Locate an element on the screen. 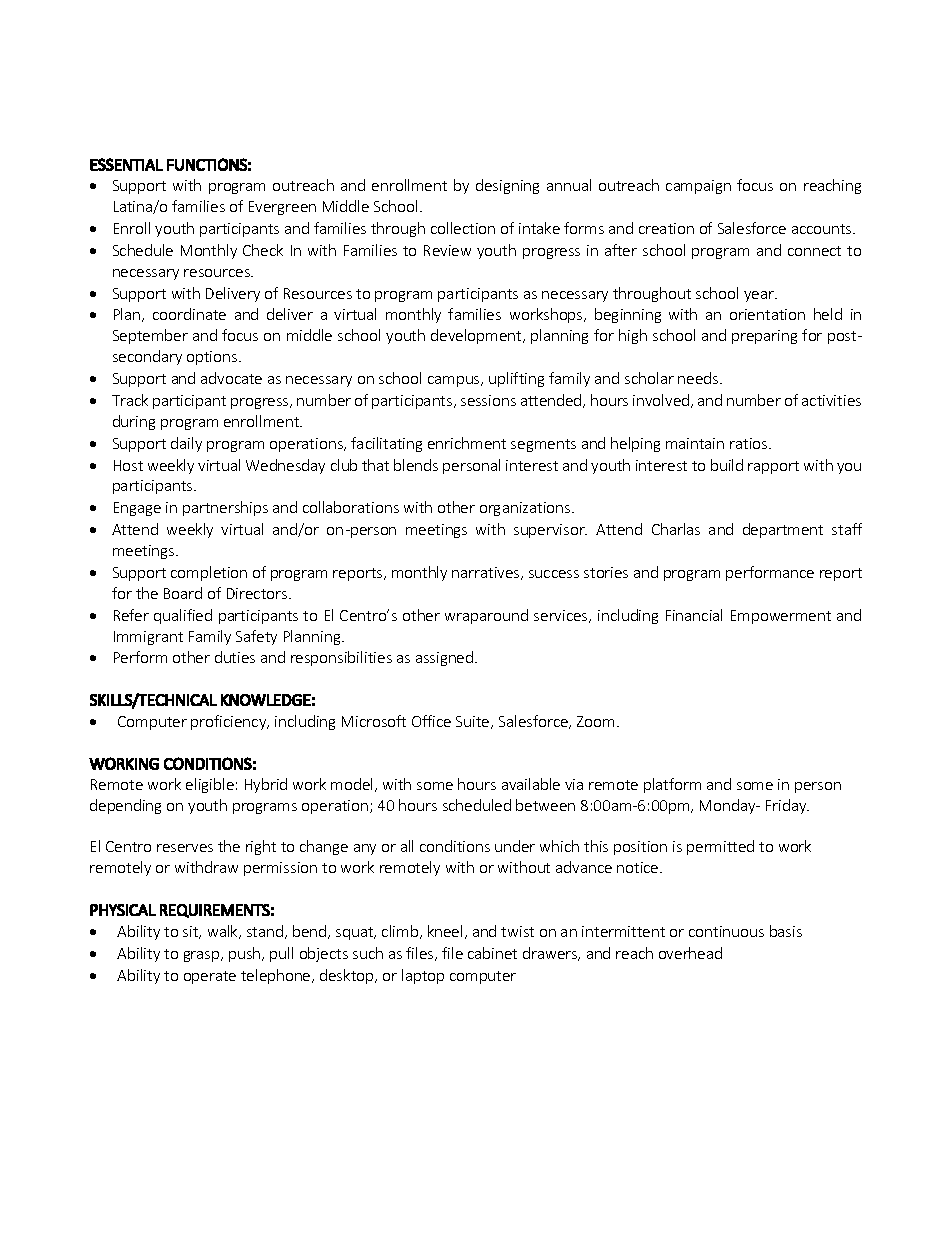 Image resolution: width=952 pixels, height=1233 pixels. advocate is located at coordinates (231, 378).
